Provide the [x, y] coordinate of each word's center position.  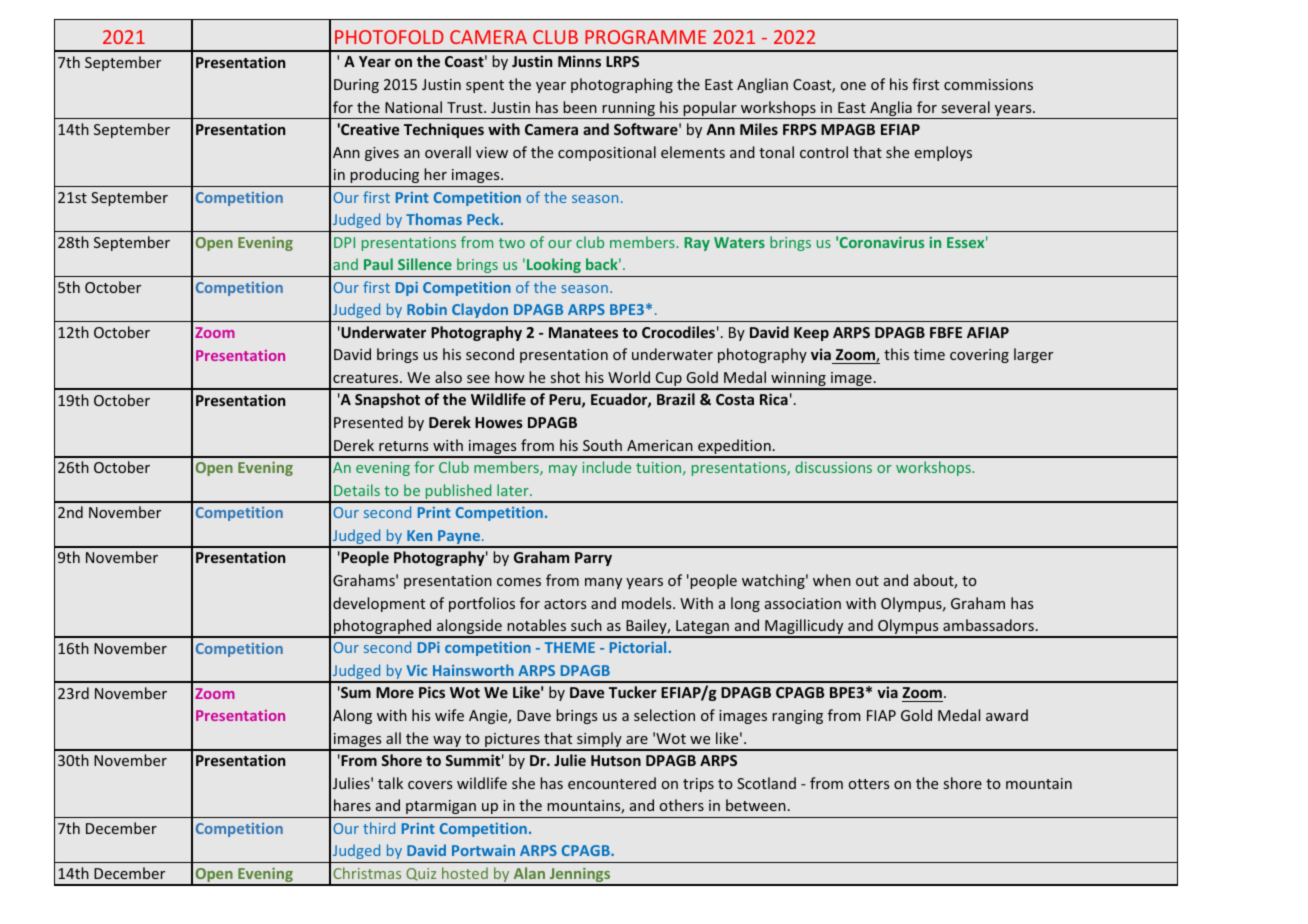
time [929, 354]
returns [403, 446]
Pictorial [639, 647]
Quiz [421, 874]
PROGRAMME [645, 37]
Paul [378, 264]
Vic [416, 670]
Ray [697, 244]
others [682, 805]
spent [485, 86]
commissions [988, 84]
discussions [833, 467]
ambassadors [988, 625]
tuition [660, 468]
